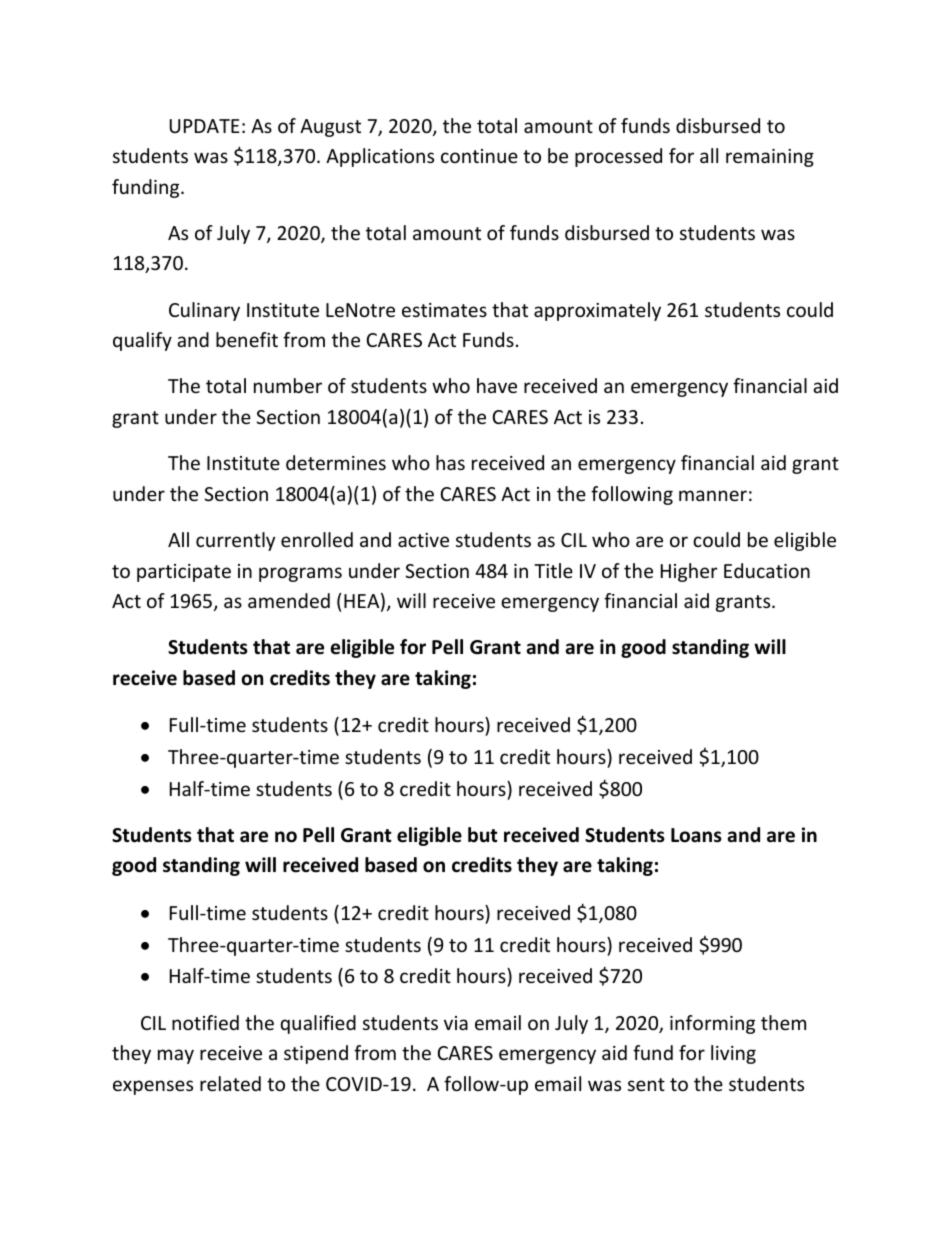 This screenshot has height=1233, width=952. I want to click on remaining, so click(770, 158).
